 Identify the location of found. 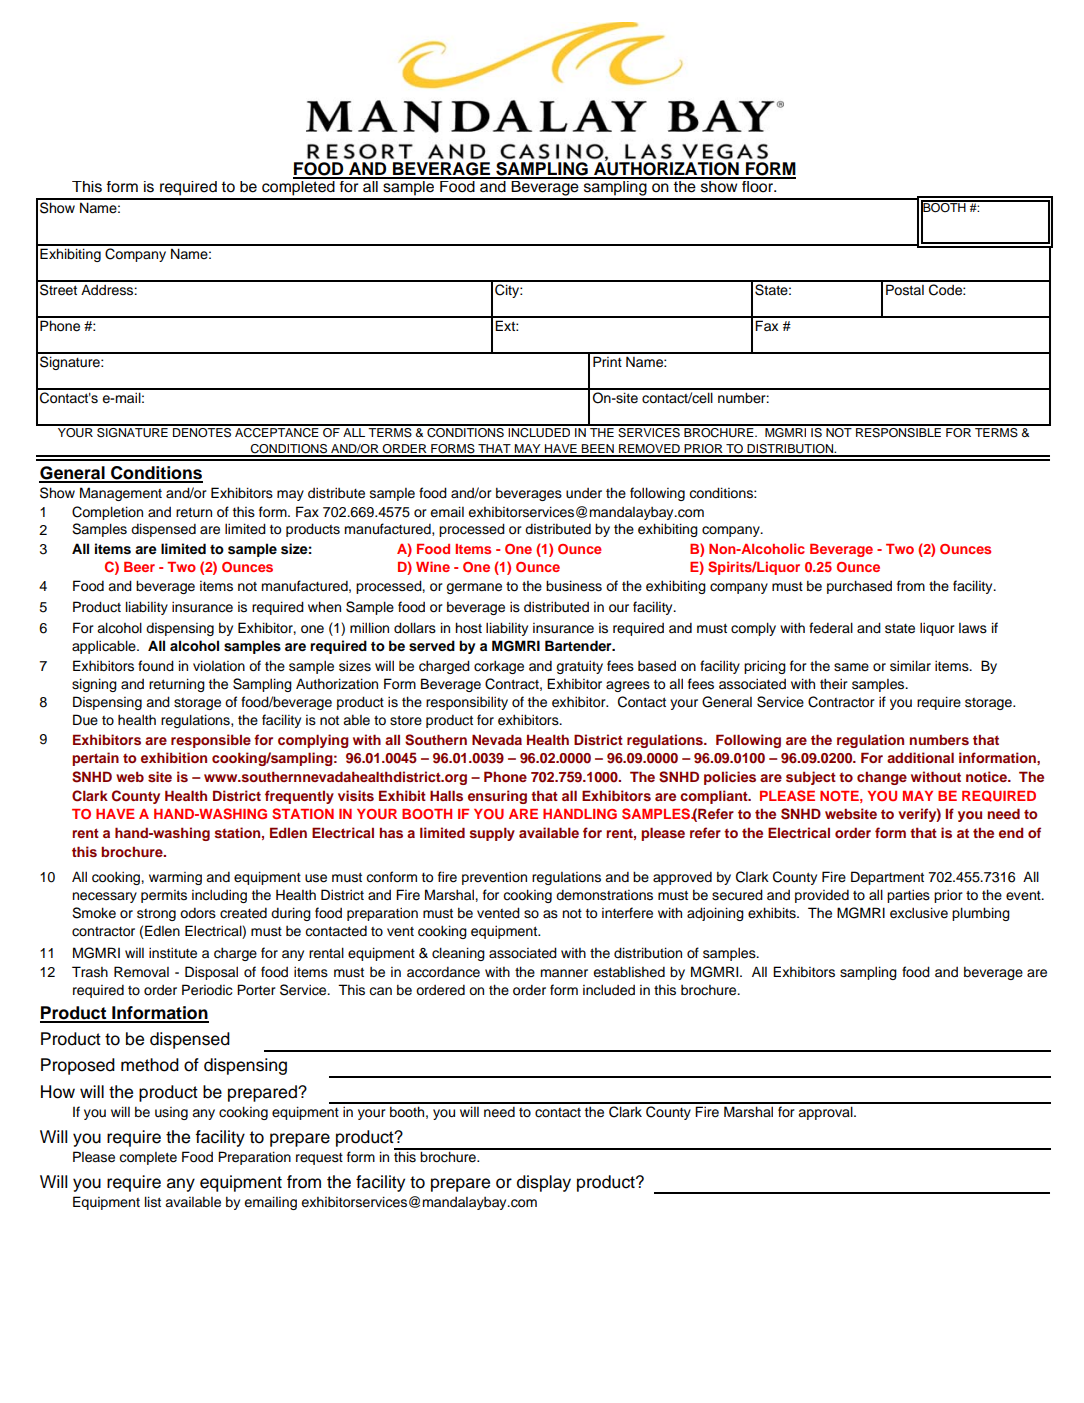
(156, 666).
